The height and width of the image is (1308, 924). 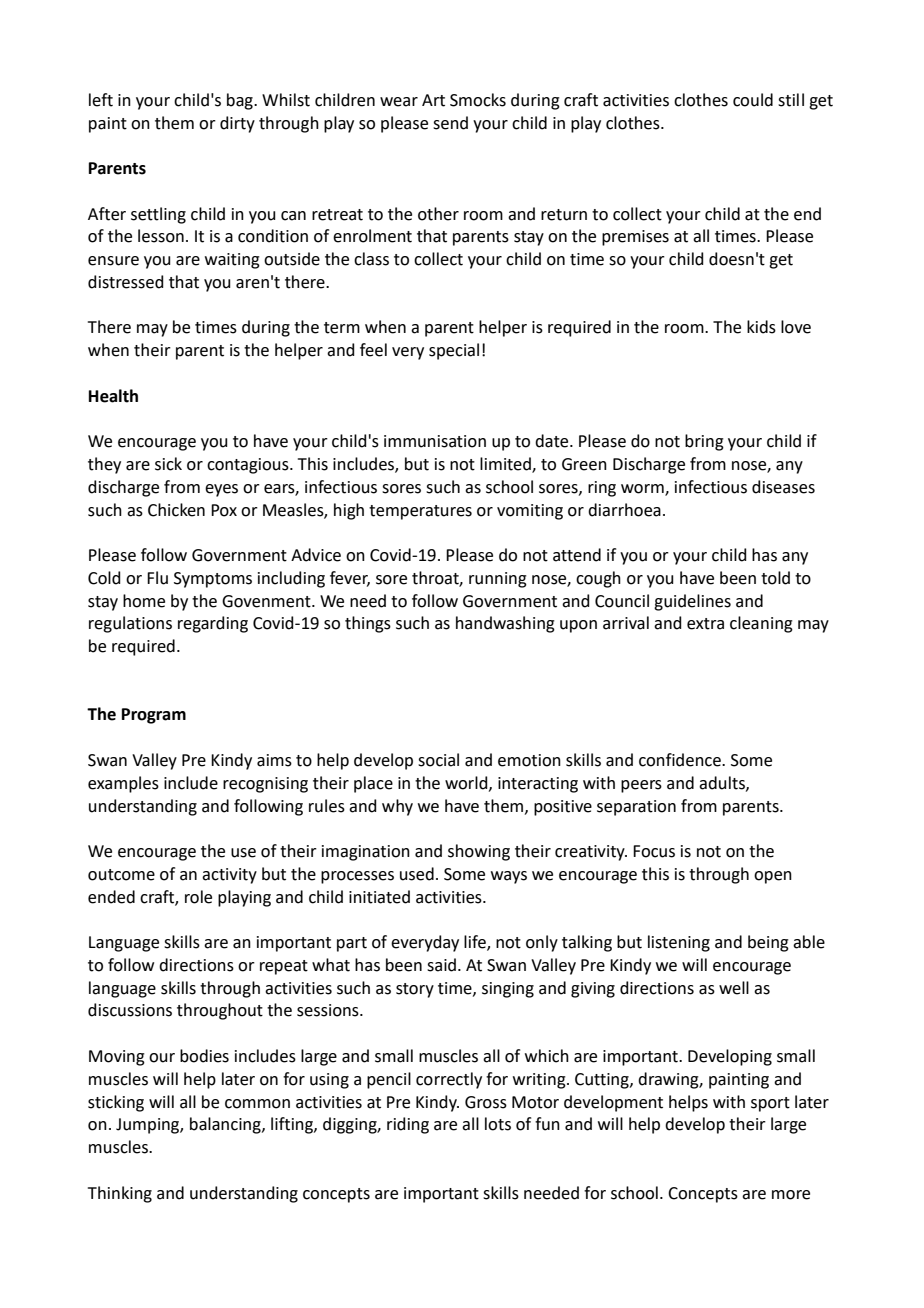 I want to click on Health, so click(x=113, y=396).
